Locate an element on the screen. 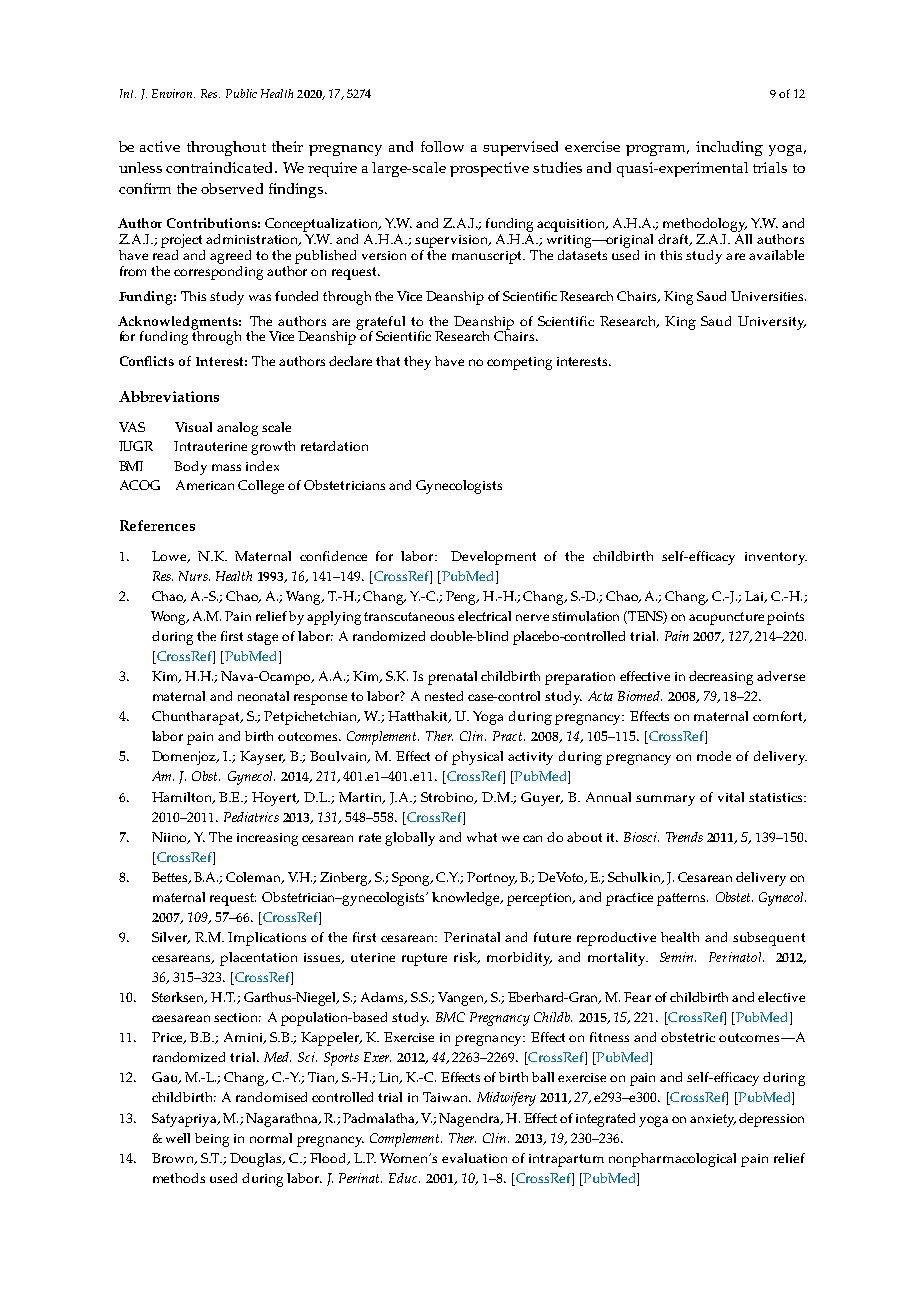 Image resolution: width=924 pixels, height=1308 pixels. what is located at coordinates (482, 837).
